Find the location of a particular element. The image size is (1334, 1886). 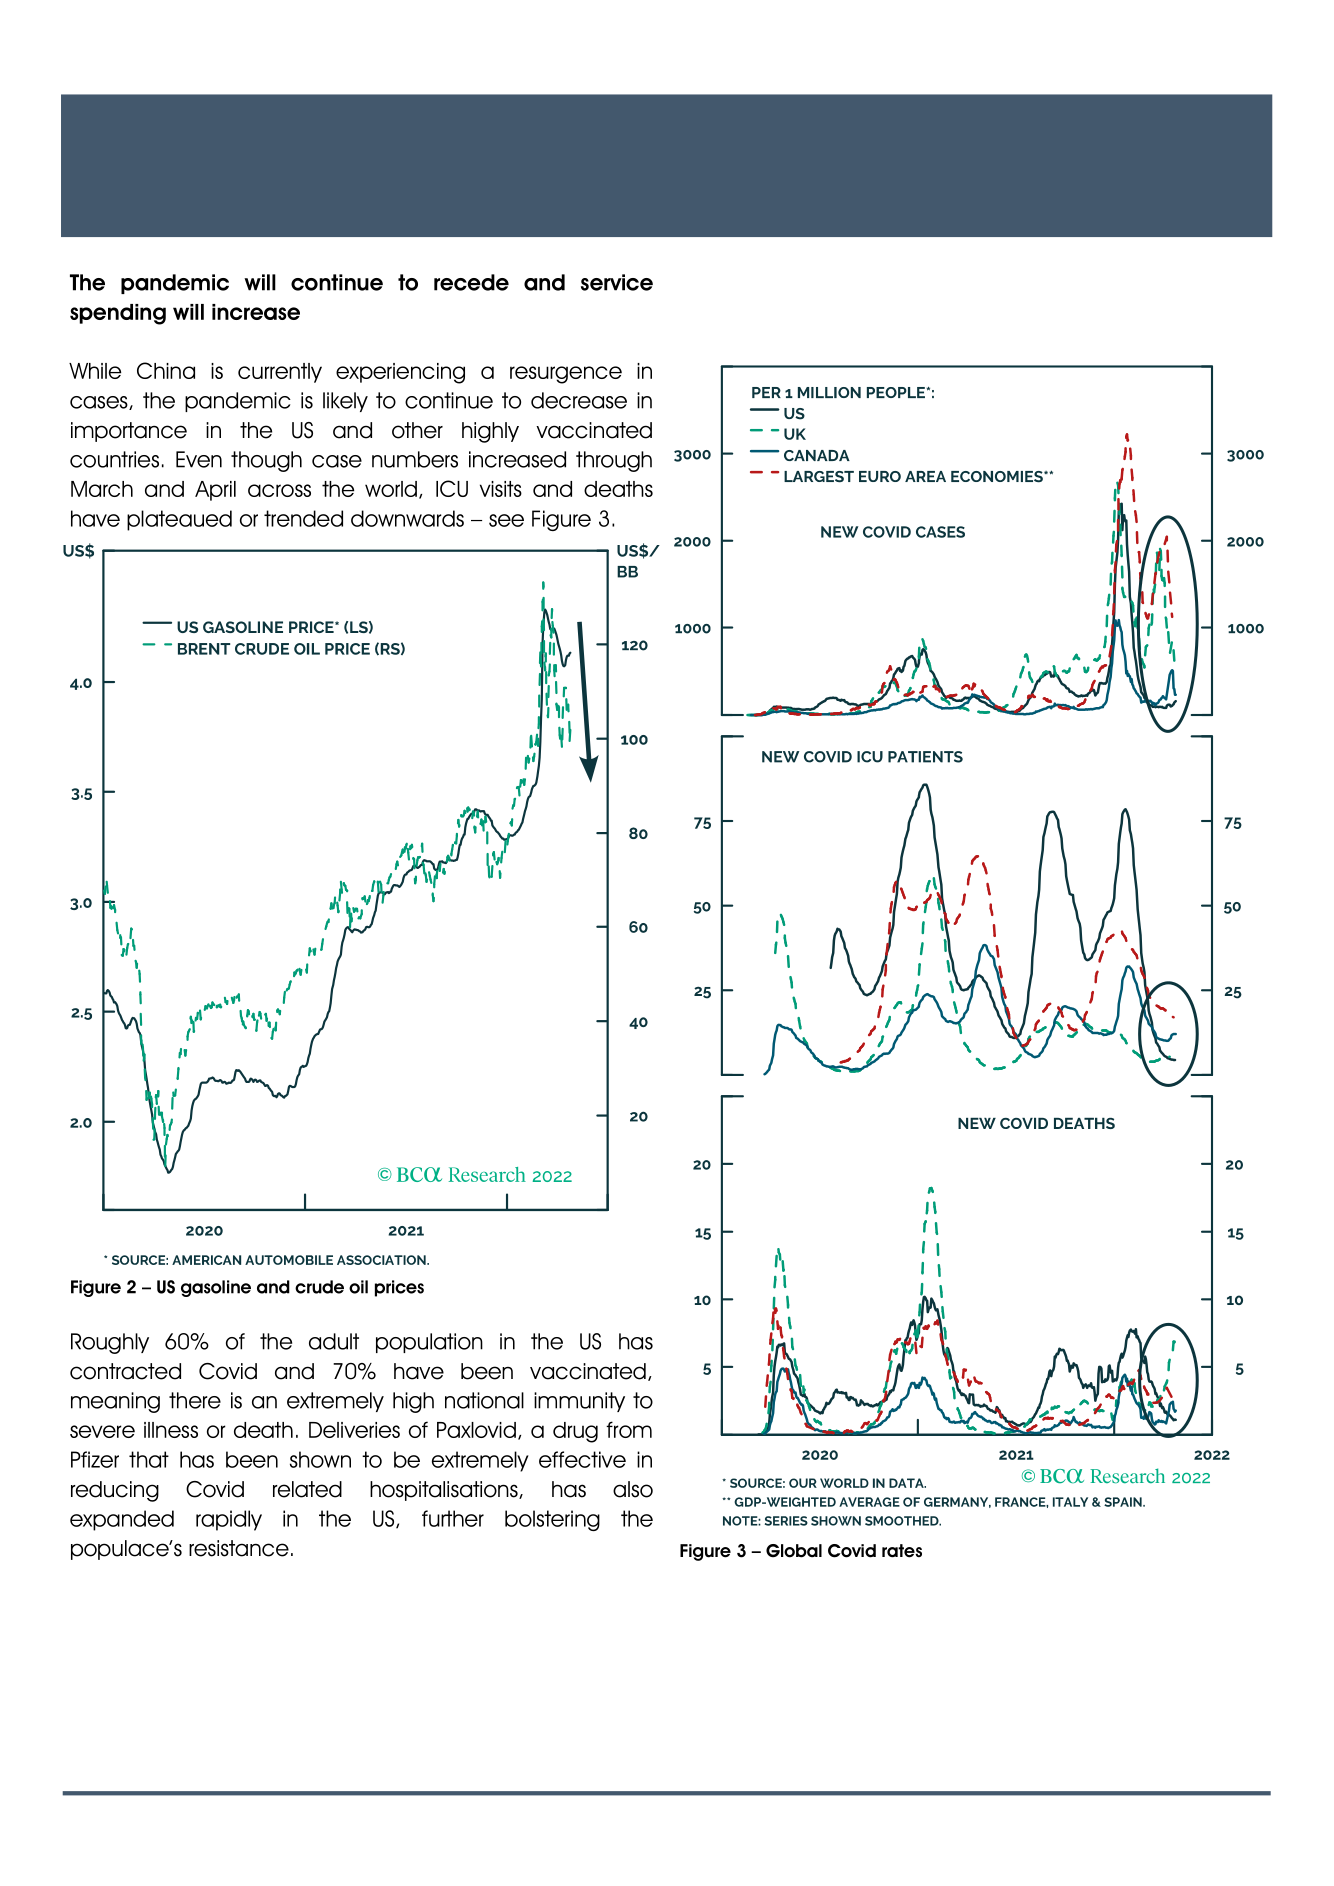

China is located at coordinates (166, 370).
